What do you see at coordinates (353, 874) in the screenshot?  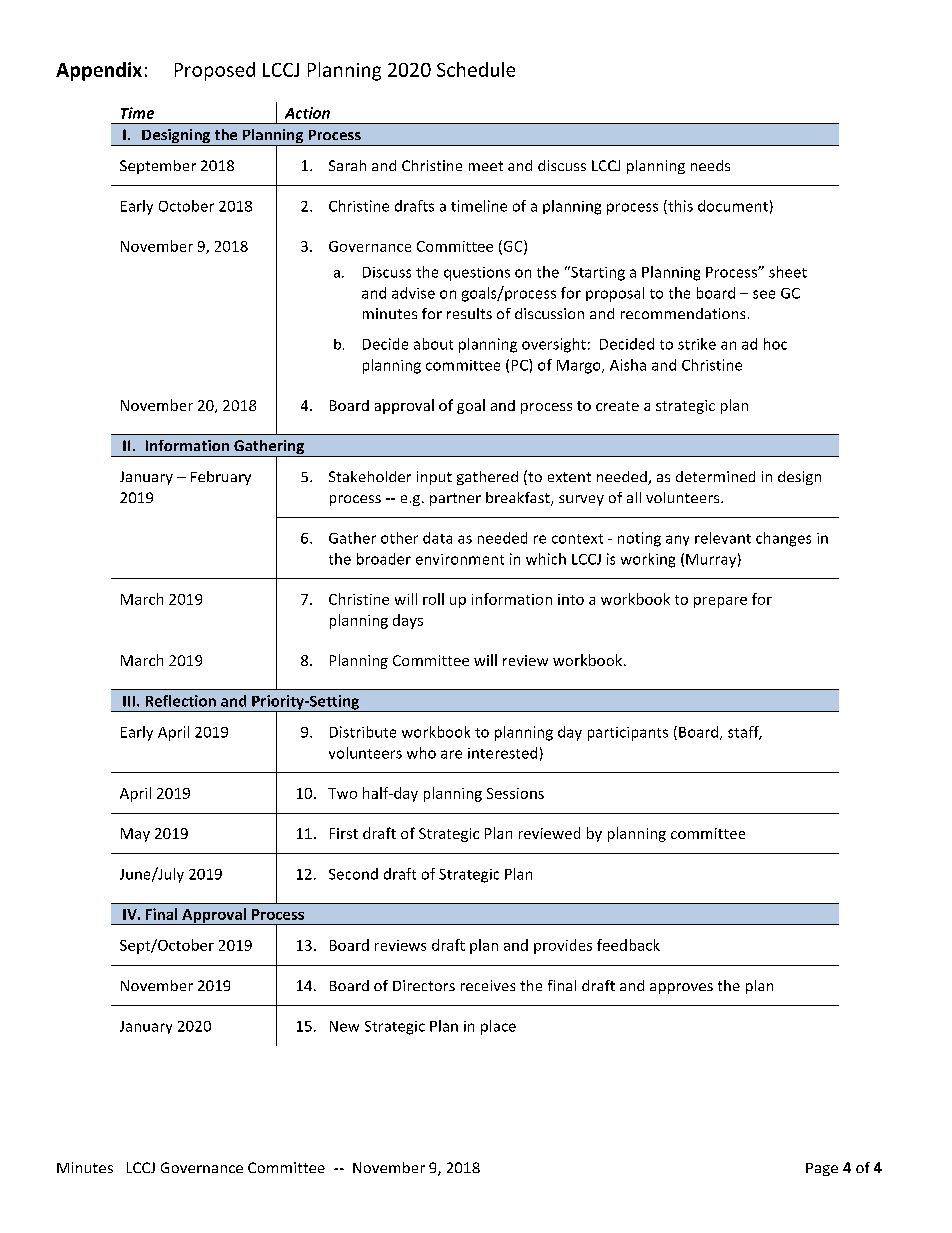 I see `Second` at bounding box center [353, 874].
